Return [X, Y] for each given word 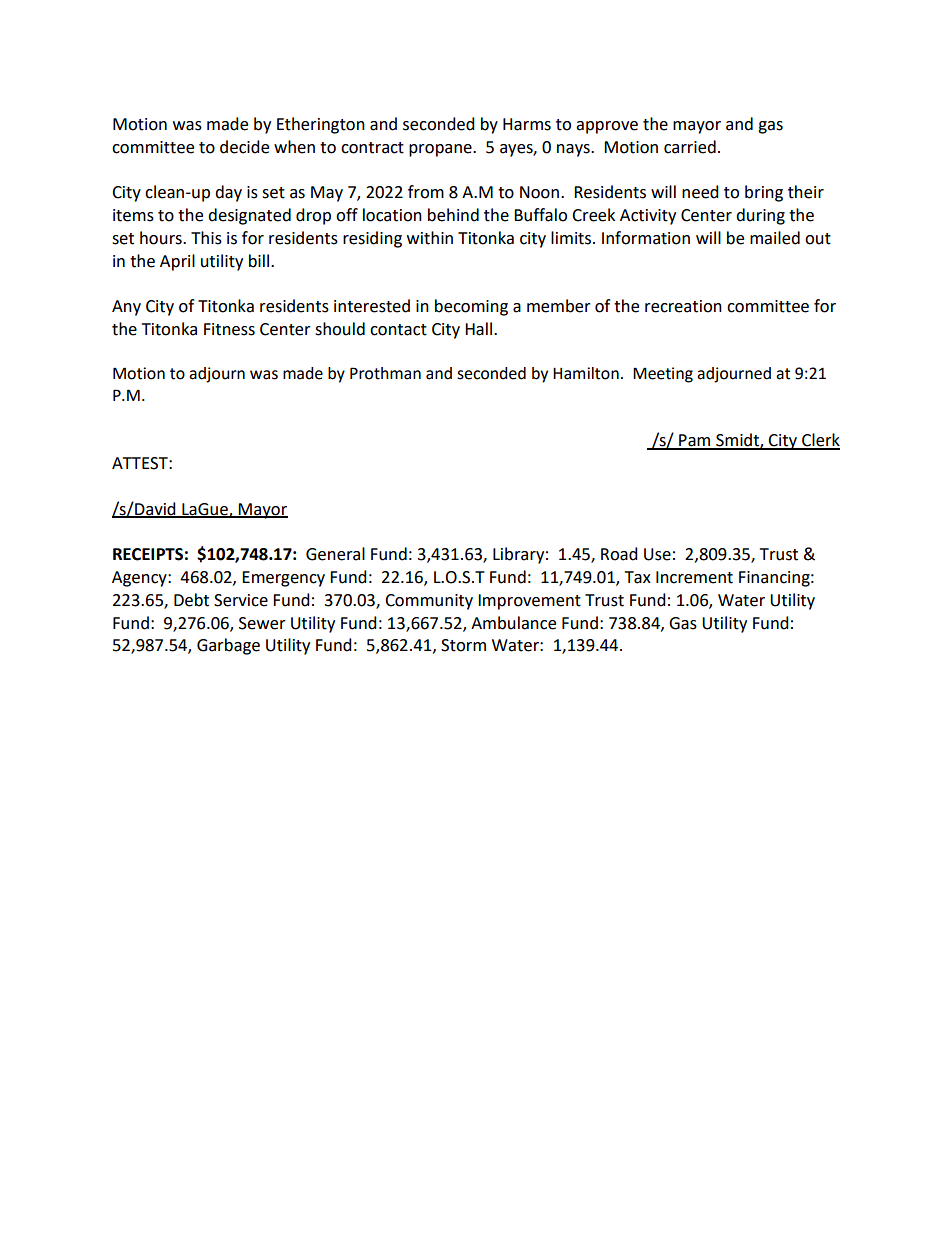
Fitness [229, 329]
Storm [463, 645]
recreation [683, 306]
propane [441, 150]
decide [244, 147]
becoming [471, 307]
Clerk [820, 441]
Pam [695, 441]
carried [690, 147]
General [335, 554]
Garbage [228, 646]
